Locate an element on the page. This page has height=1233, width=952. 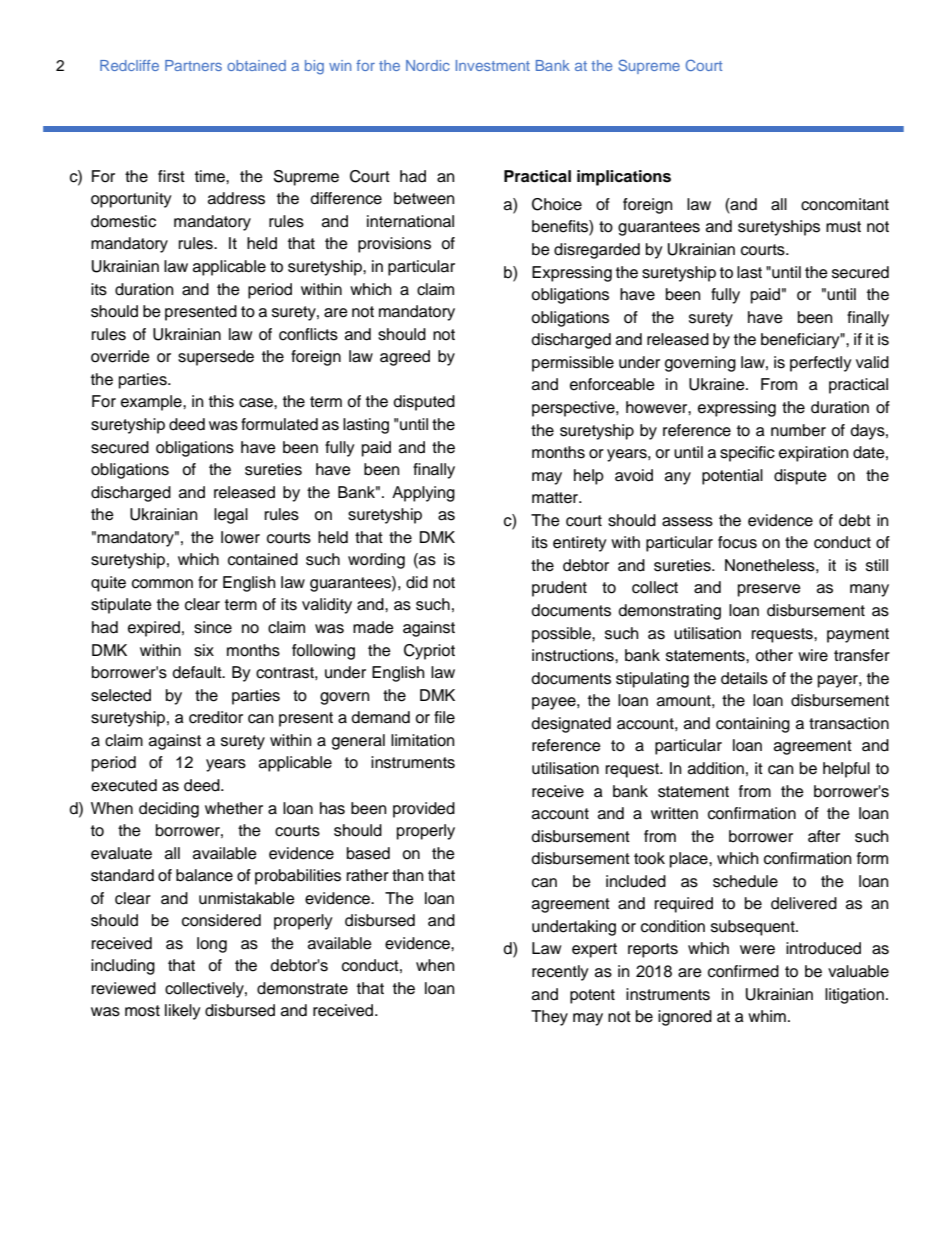
this is located at coordinates (221, 401).
